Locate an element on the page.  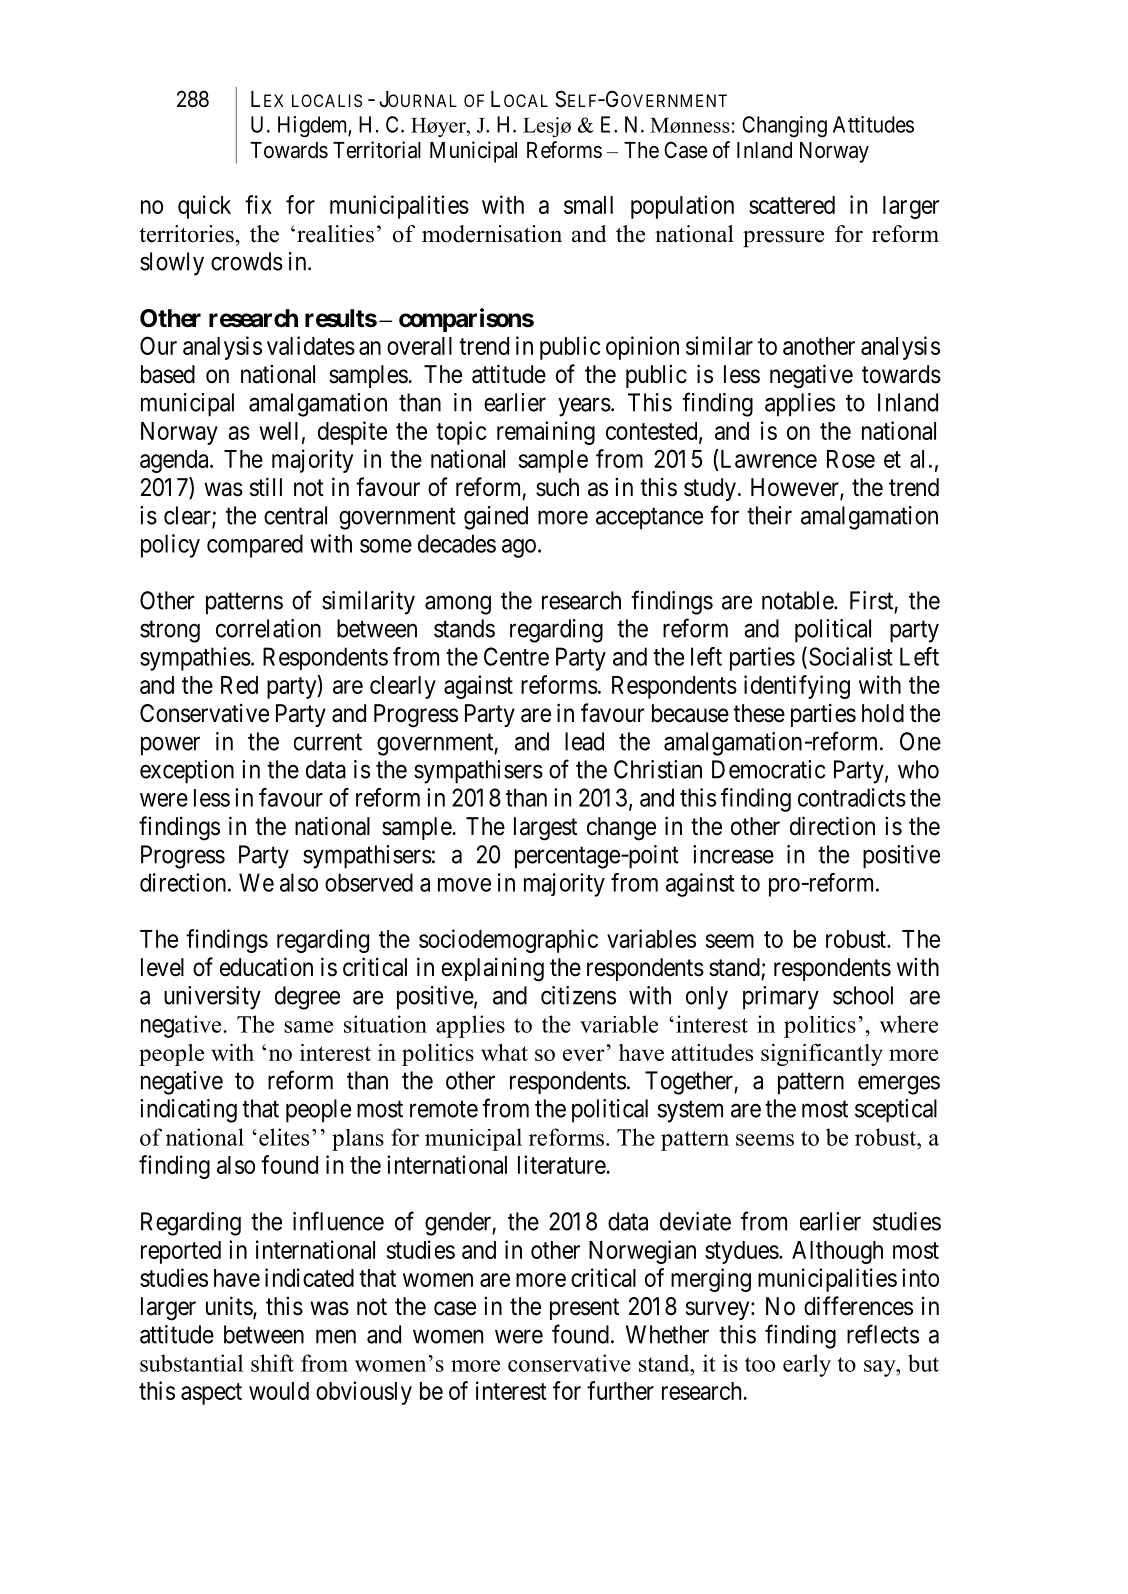
small is located at coordinates (588, 205).
